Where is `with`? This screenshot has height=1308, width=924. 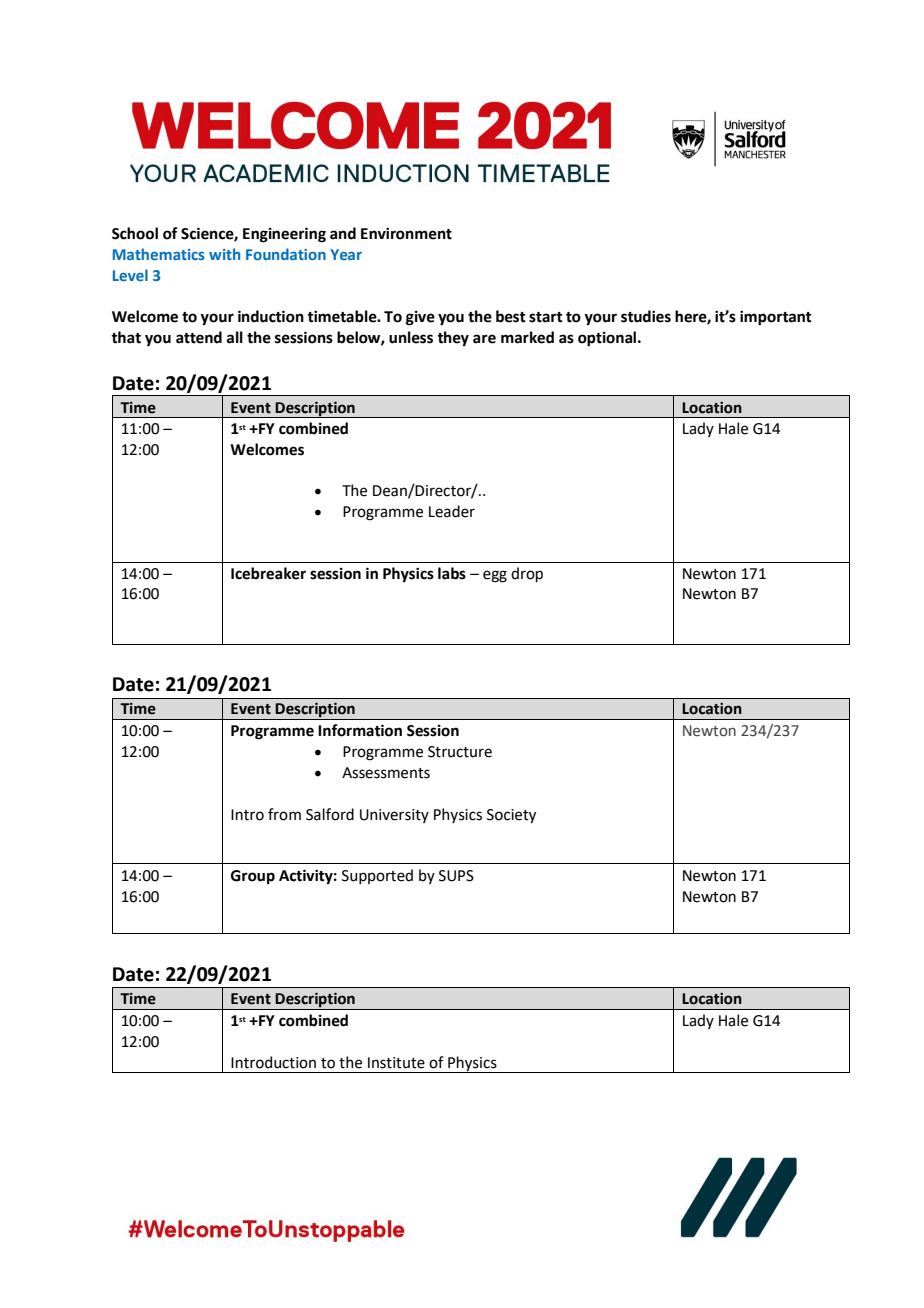 with is located at coordinates (224, 254).
